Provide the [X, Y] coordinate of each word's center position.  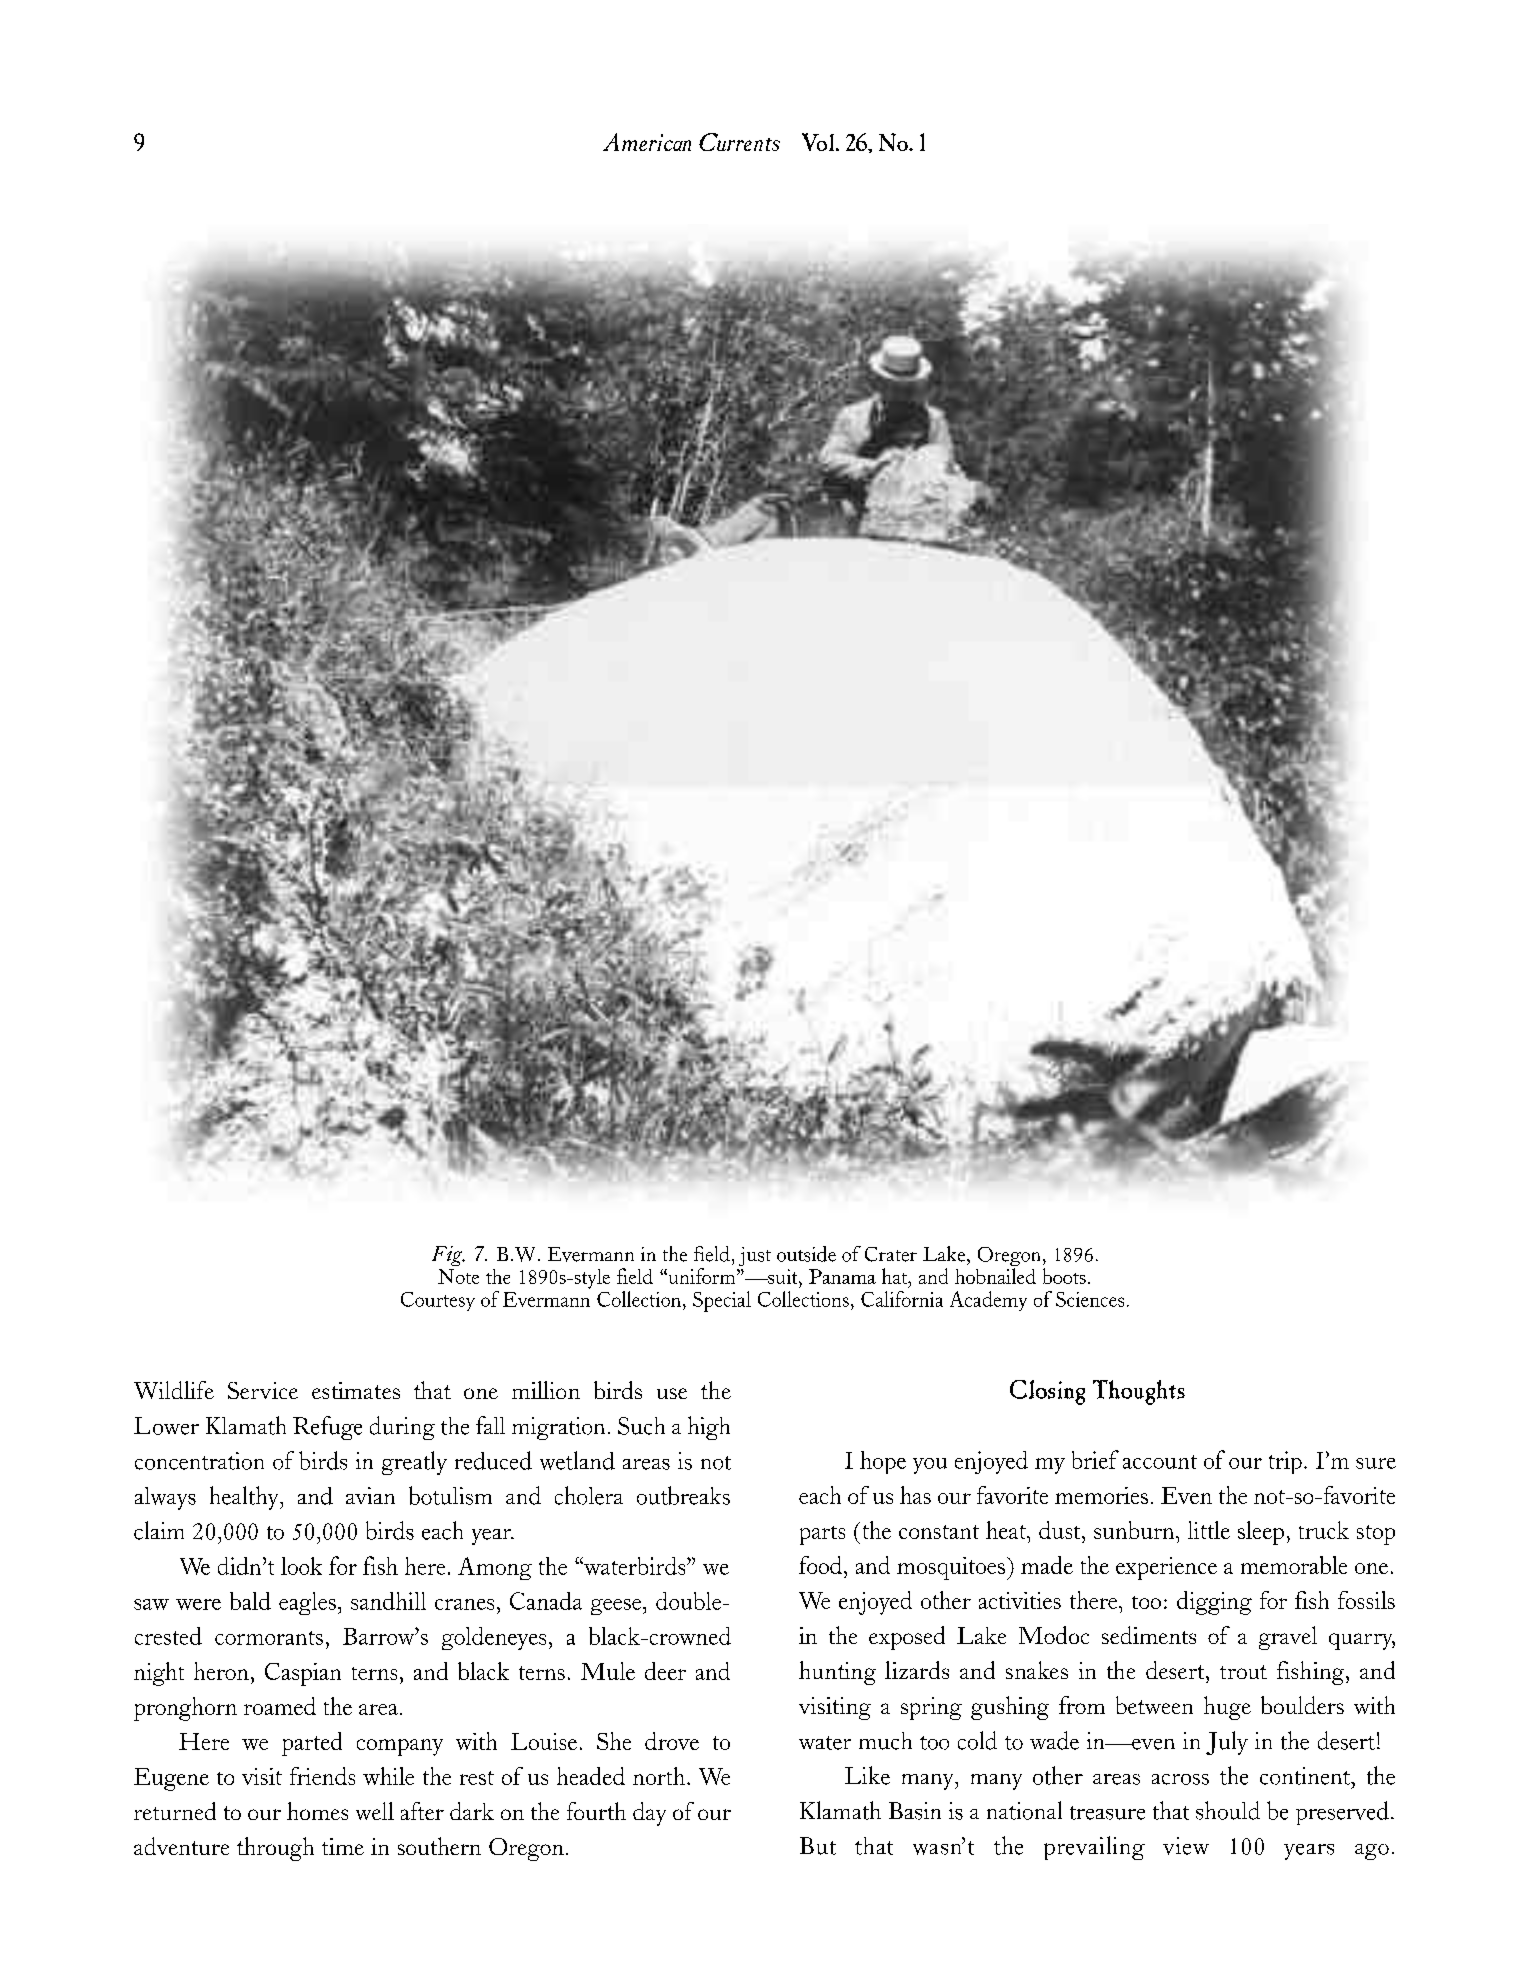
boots [1064, 1276]
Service [263, 1390]
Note [458, 1276]
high [709, 1428]
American [647, 142]
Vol [819, 142]
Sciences [1090, 1299]
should [1228, 1810]
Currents [739, 142]
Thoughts [1139, 1392]
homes [317, 1811]
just [755, 1256]
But [818, 1846]
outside [806, 1254]
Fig [448, 1256]
